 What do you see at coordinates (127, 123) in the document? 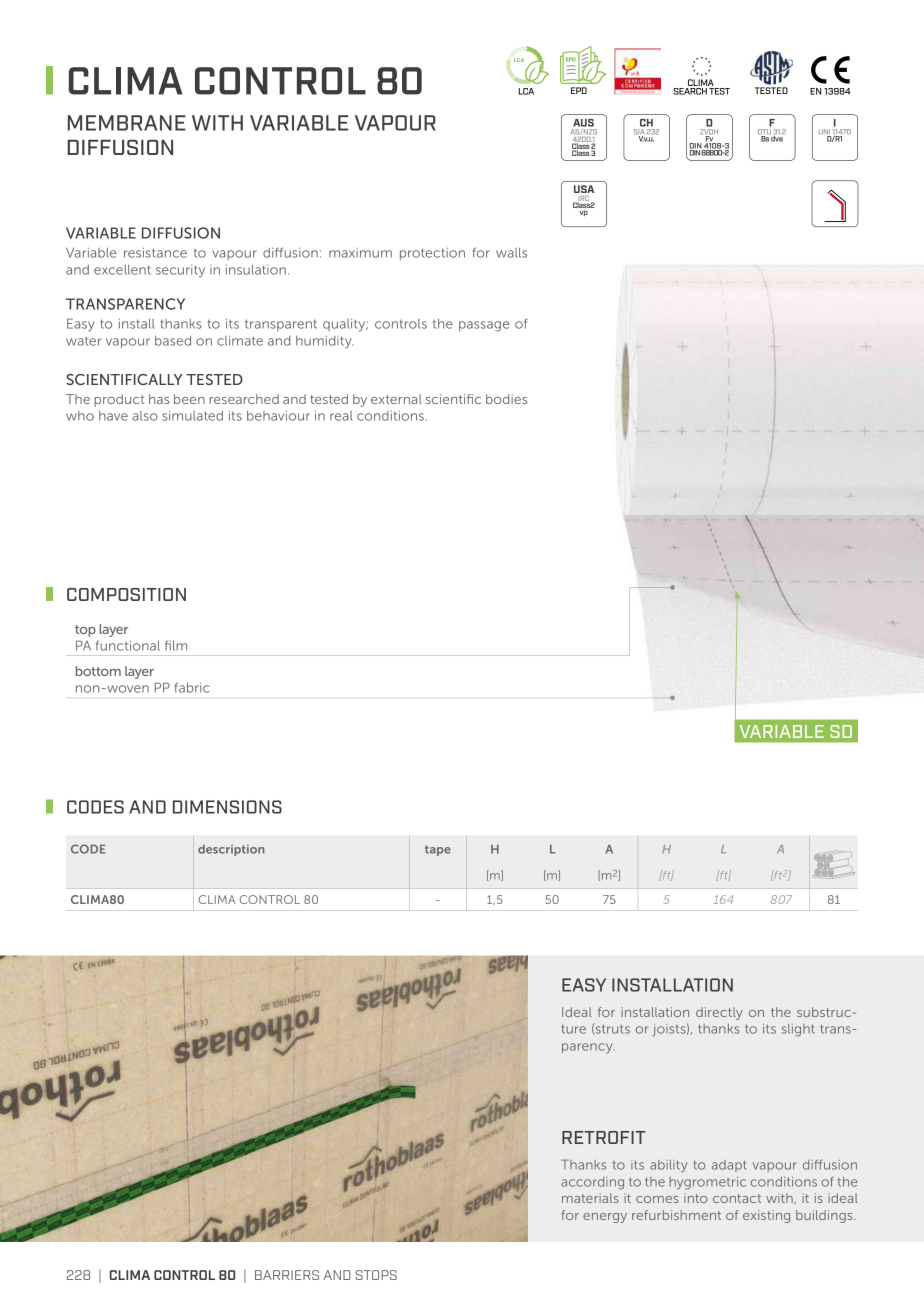
I see `MEMBRANE` at bounding box center [127, 123].
